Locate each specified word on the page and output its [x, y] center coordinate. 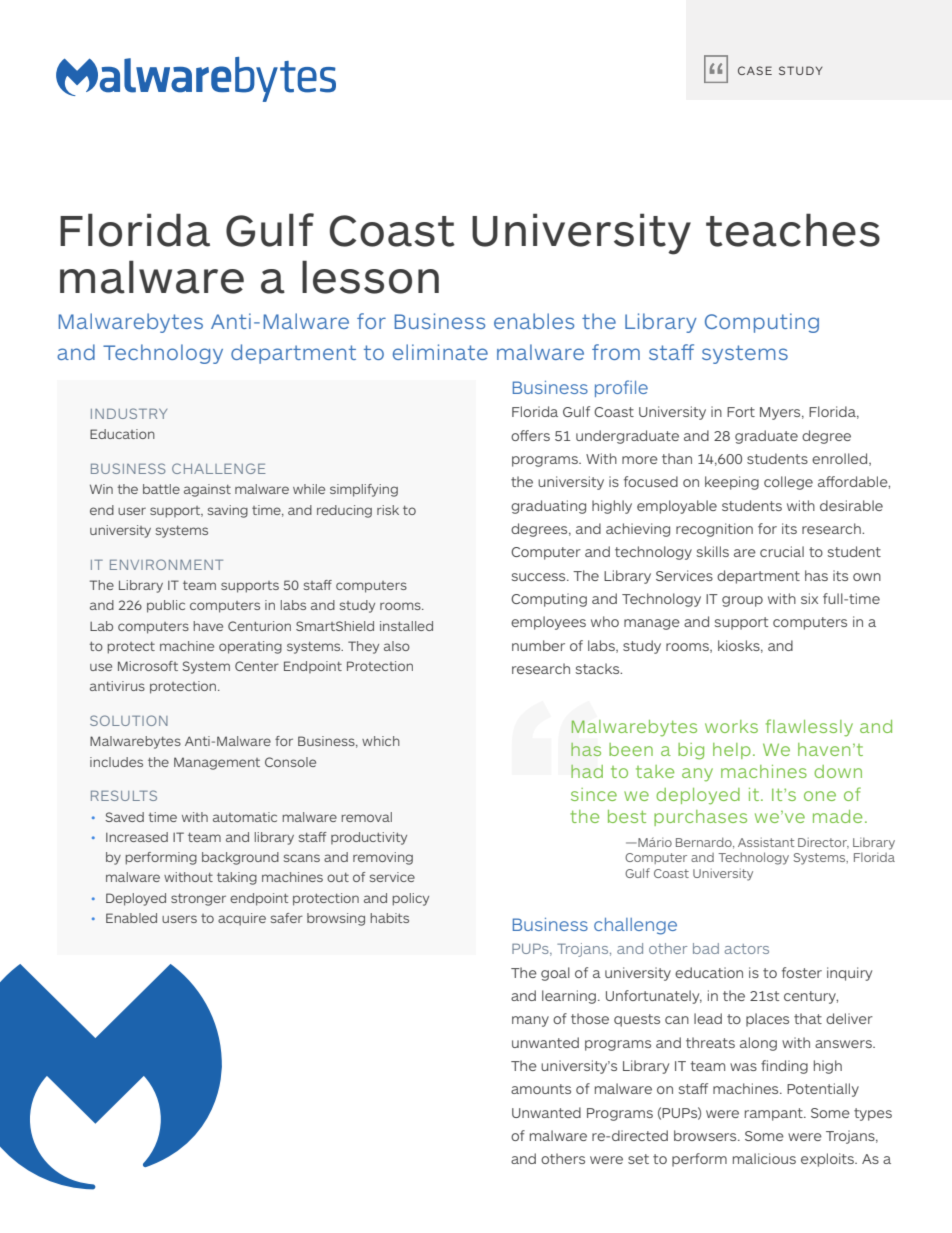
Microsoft [148, 666]
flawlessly [809, 728]
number [538, 645]
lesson [370, 277]
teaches [793, 230]
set [638, 1159]
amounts [541, 1089]
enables [534, 321]
